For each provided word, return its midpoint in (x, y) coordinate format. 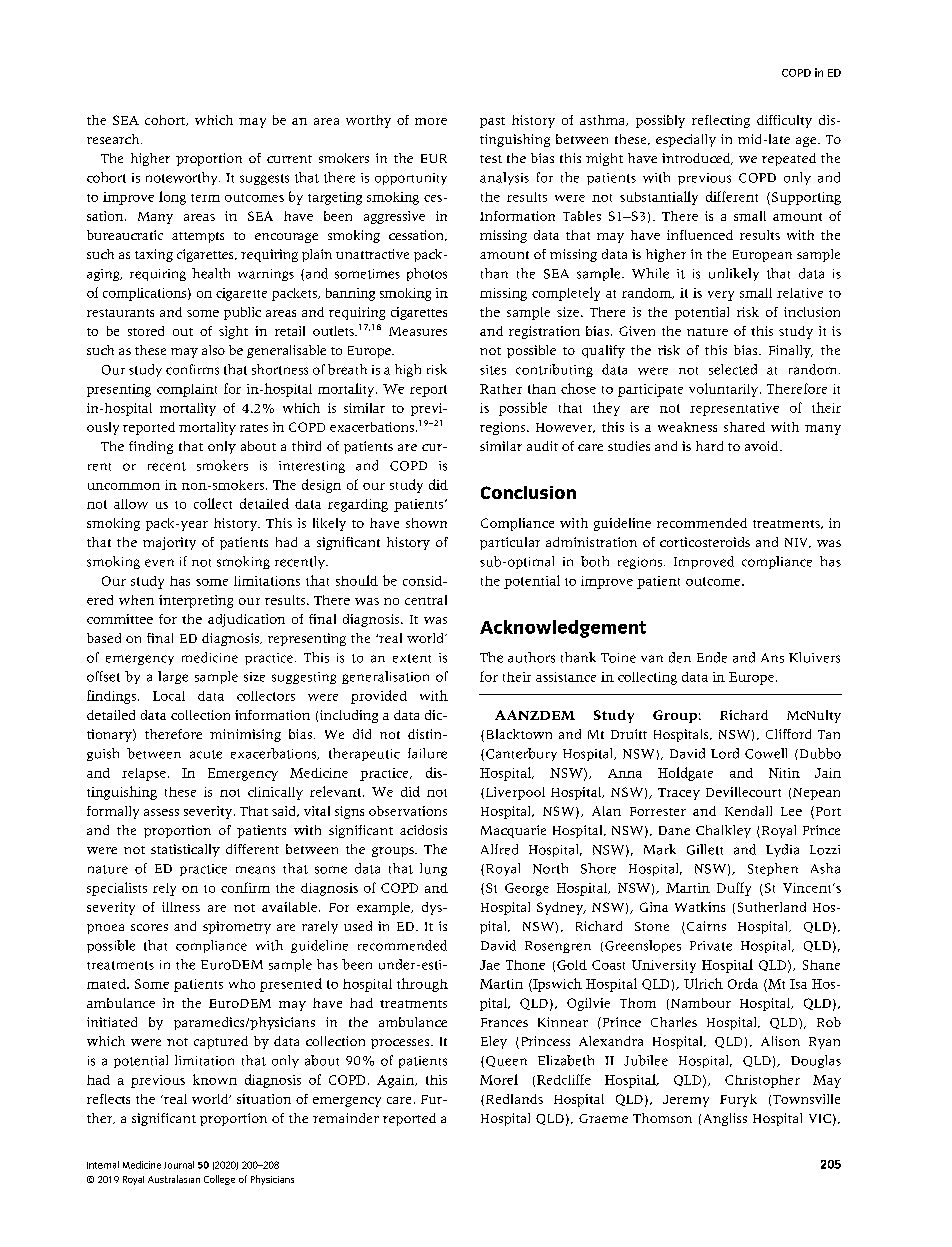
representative (734, 409)
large (173, 677)
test (491, 159)
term (205, 198)
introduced (697, 159)
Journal (179, 1165)
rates (254, 428)
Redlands (513, 1100)
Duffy (734, 889)
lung (433, 869)
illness (181, 907)
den (680, 657)
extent (412, 658)
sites (493, 370)
